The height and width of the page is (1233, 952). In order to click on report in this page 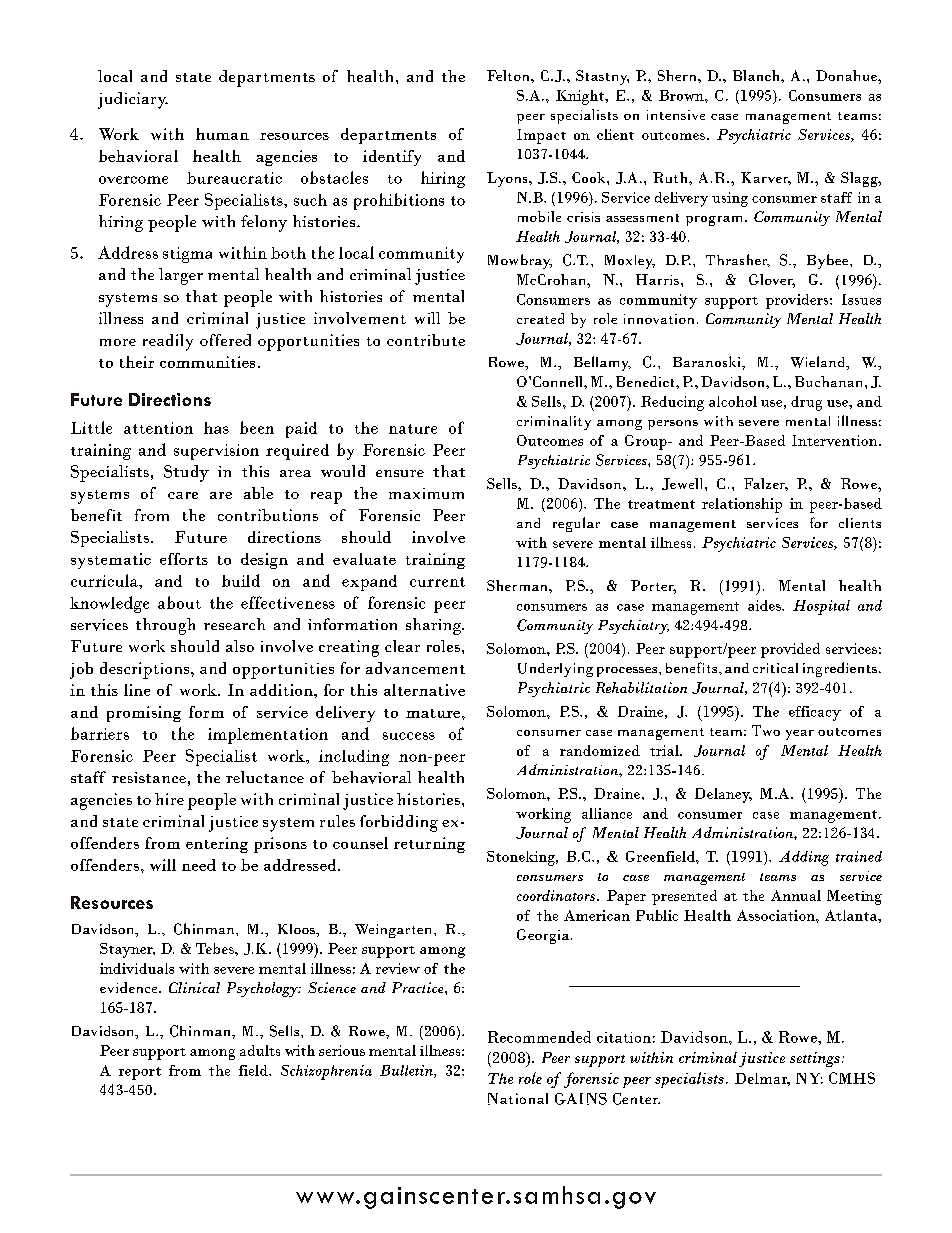, I will do `click(140, 1073)`.
